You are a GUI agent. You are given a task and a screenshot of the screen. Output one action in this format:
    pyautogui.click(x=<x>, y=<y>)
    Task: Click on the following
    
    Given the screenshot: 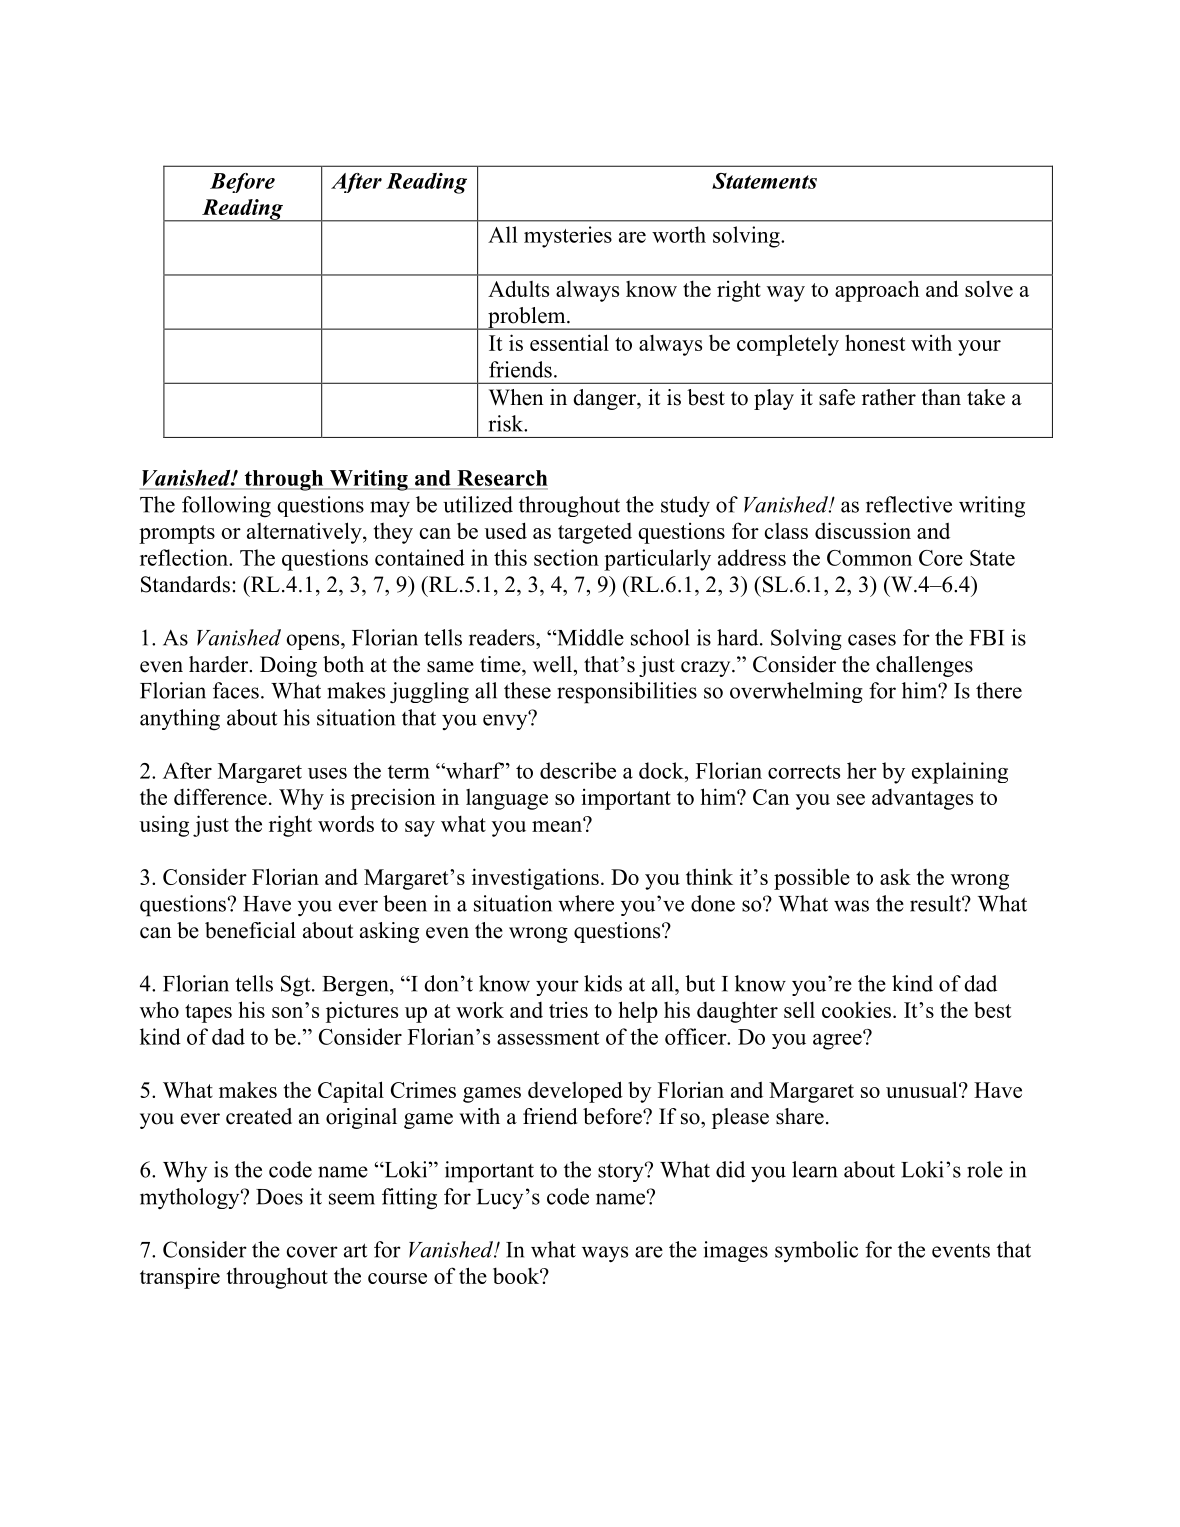 What is the action you would take?
    pyautogui.click(x=226, y=507)
